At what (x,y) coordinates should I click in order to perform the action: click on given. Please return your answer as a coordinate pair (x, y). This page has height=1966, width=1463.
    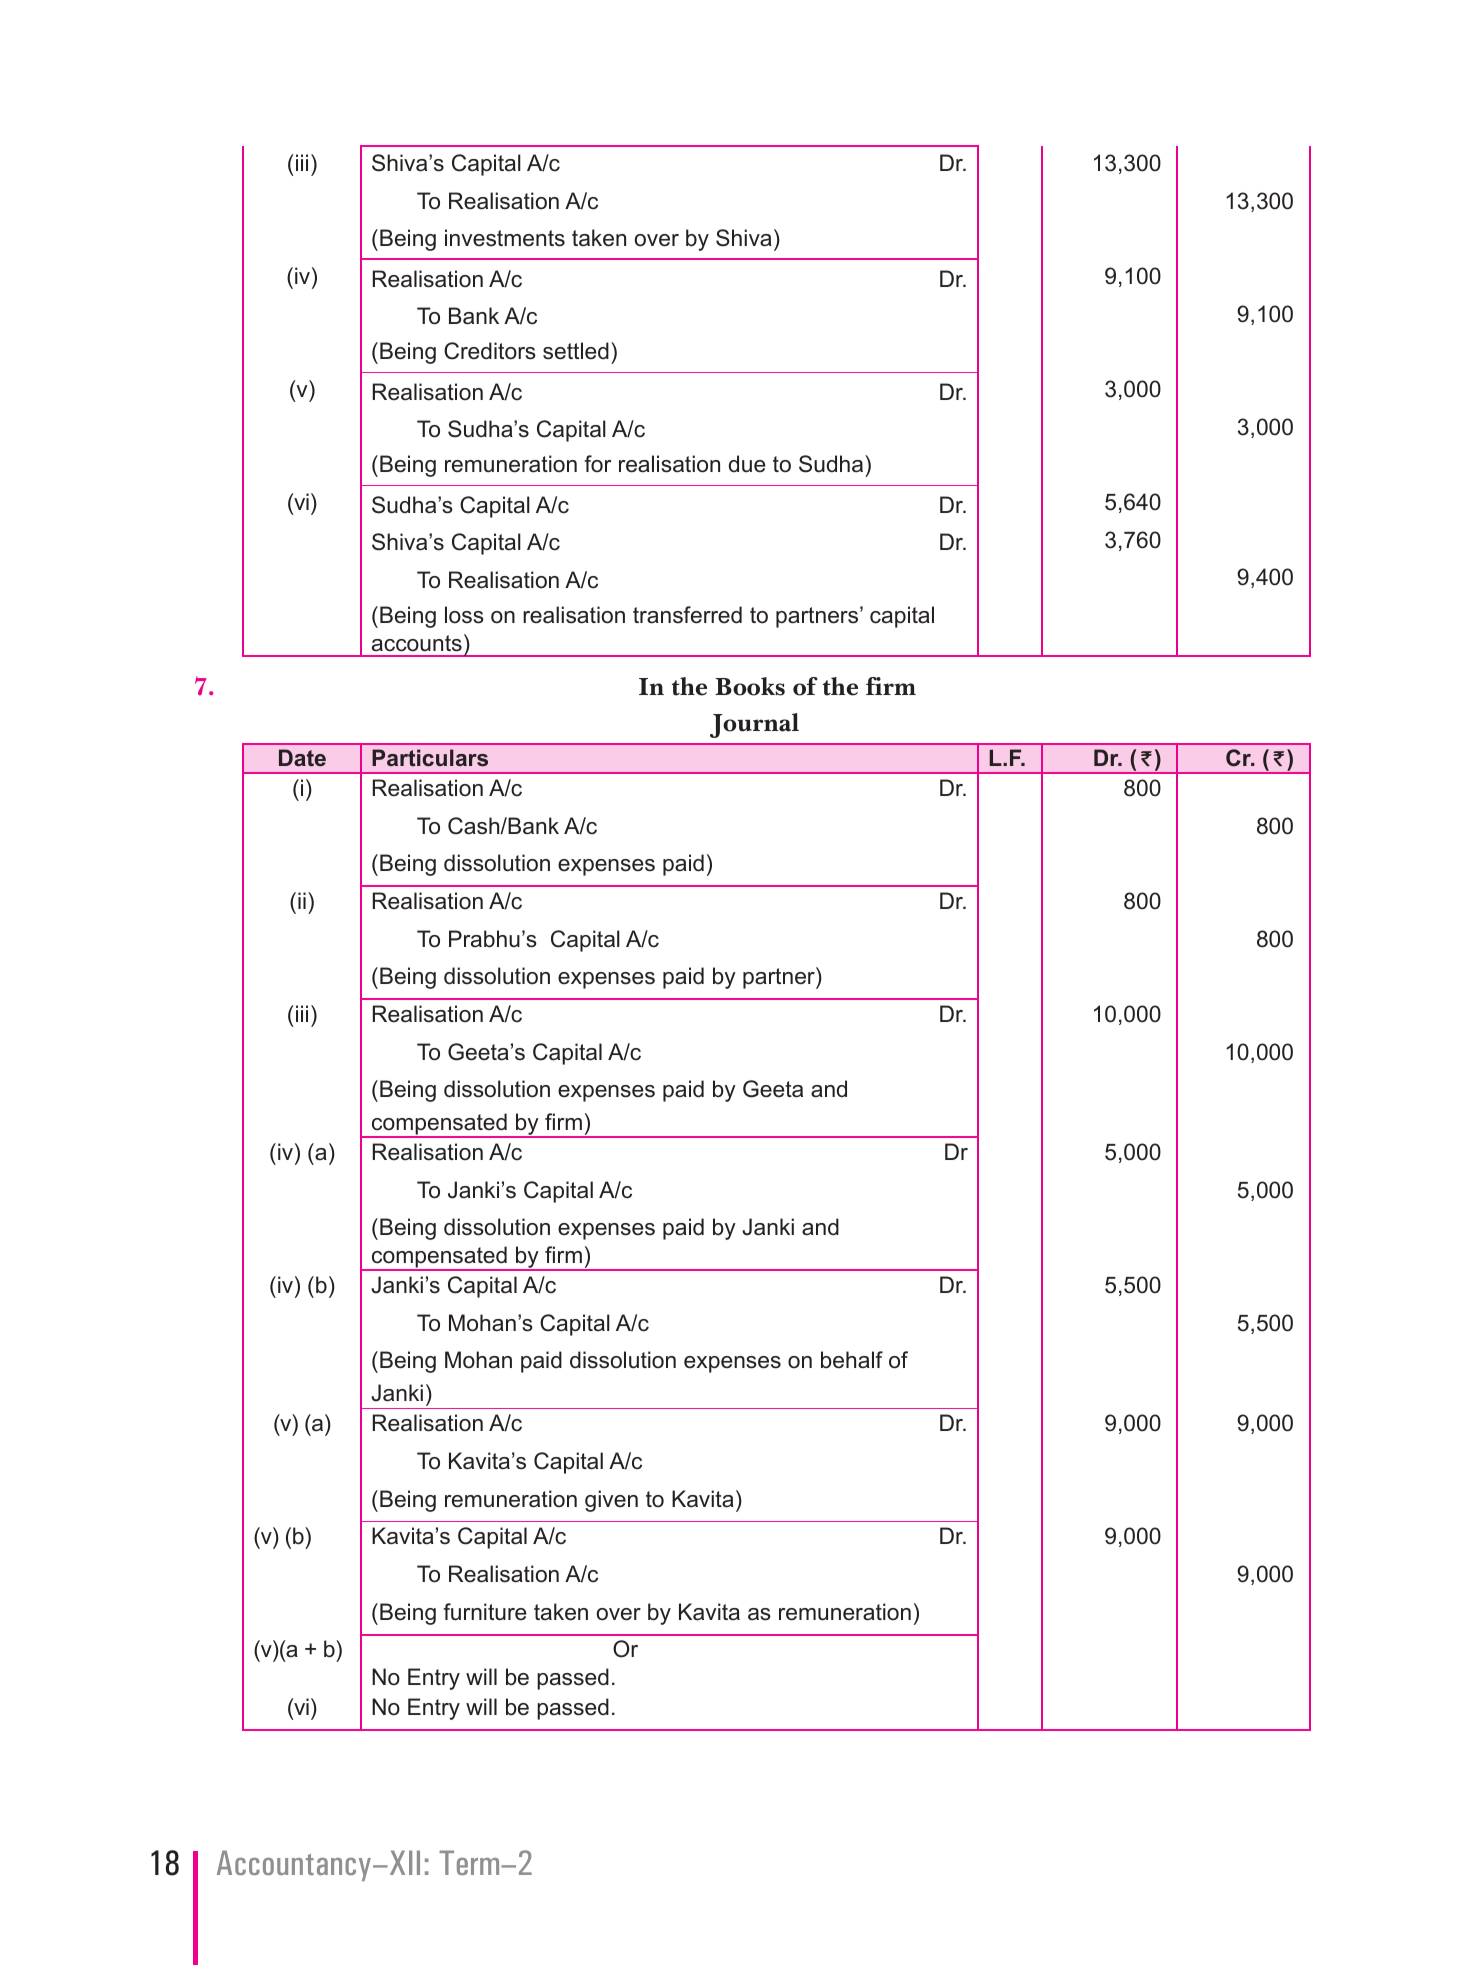
    Looking at the image, I should click on (611, 1501).
